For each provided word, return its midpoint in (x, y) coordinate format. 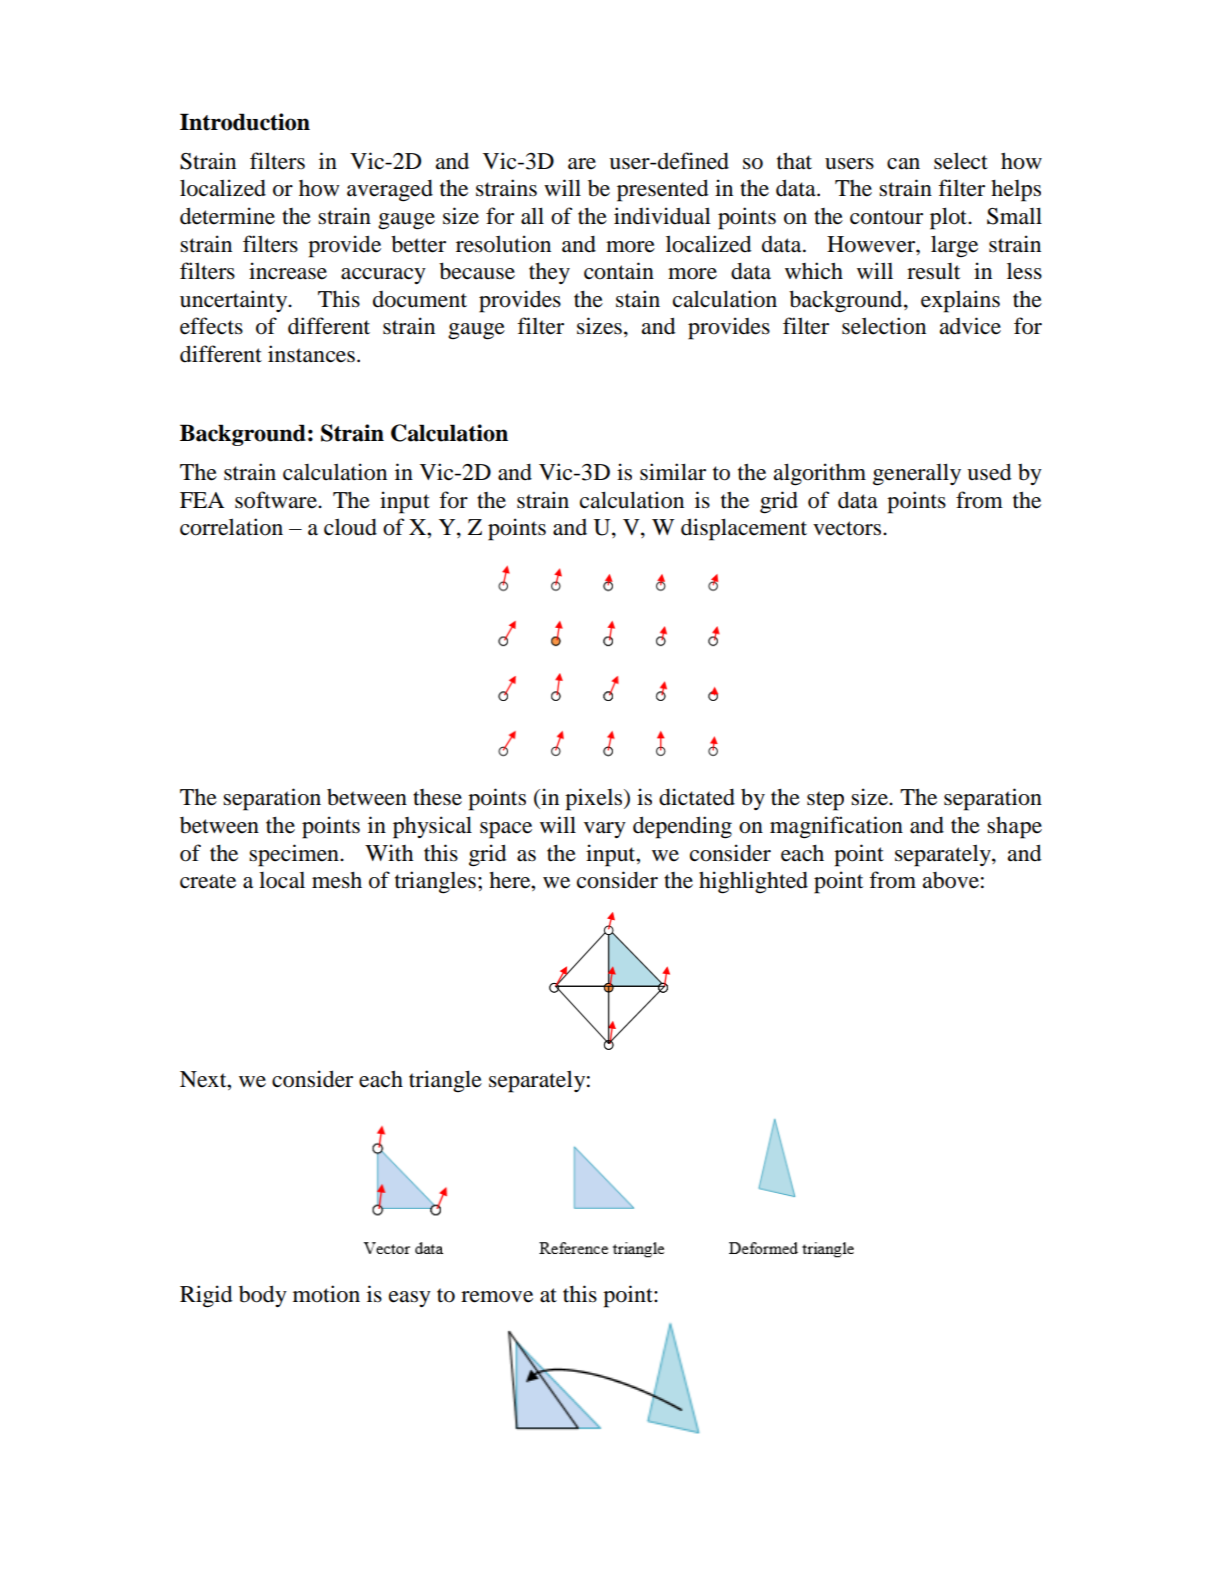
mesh (337, 880)
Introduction (245, 122)
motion (326, 1294)
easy (410, 1299)
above (951, 880)
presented (663, 190)
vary (605, 830)
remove (497, 1297)
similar (673, 472)
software (277, 500)
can (903, 164)
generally (917, 474)
